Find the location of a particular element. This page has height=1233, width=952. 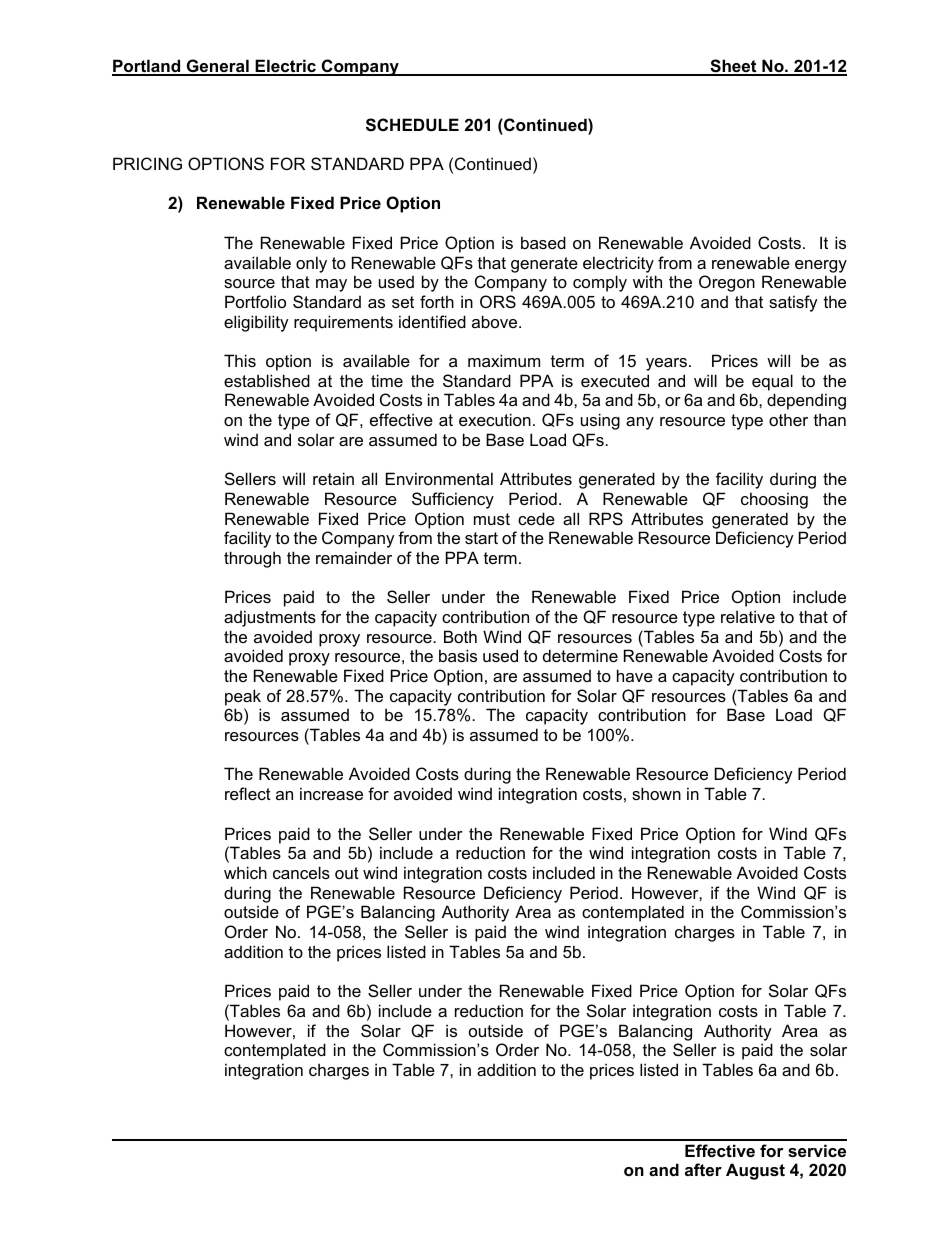

shown is located at coordinates (656, 793).
